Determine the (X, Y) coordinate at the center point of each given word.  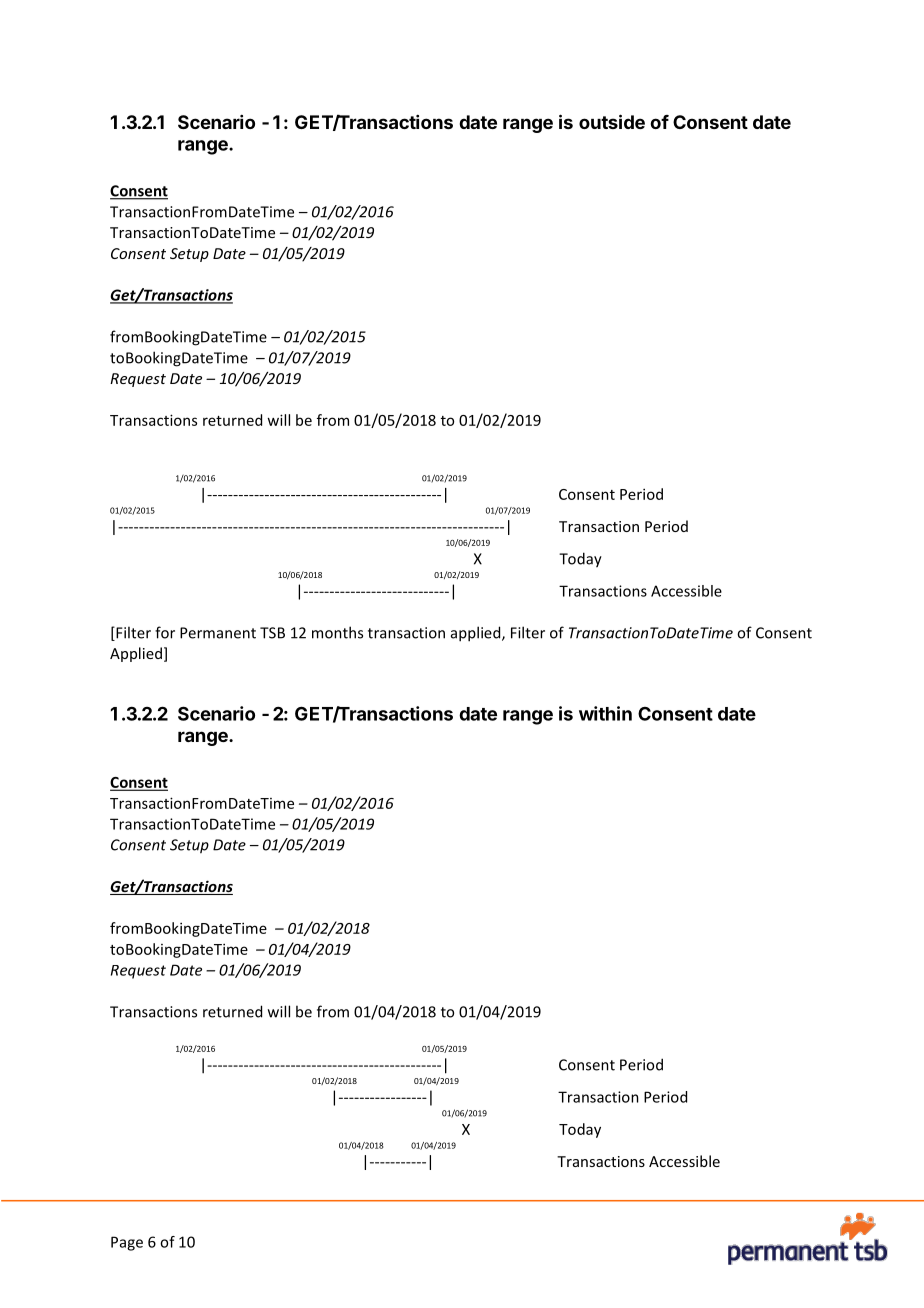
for (165, 632)
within (605, 713)
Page (127, 1243)
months (337, 632)
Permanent (218, 633)
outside (612, 121)
